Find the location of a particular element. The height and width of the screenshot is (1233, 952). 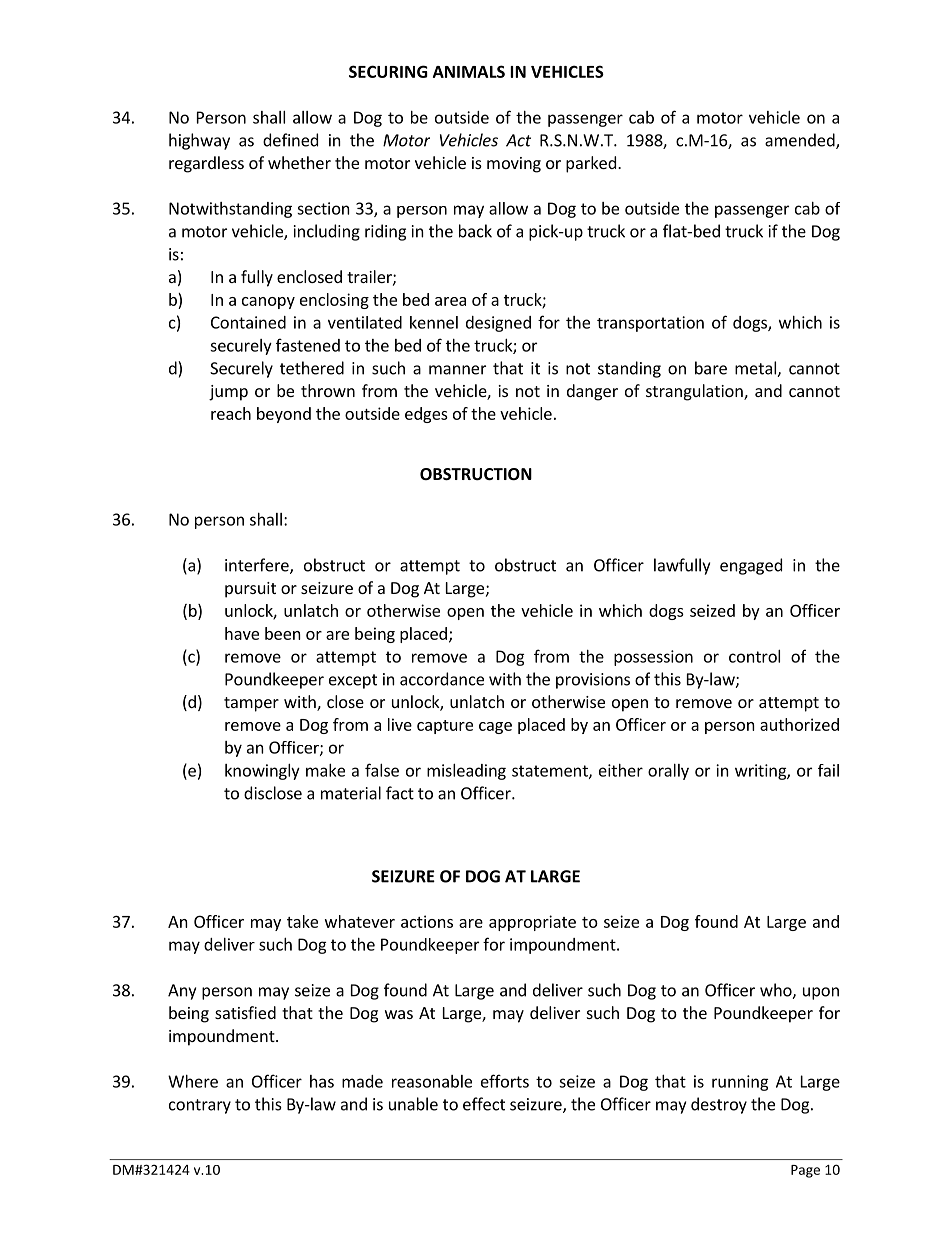

ANIMALS is located at coordinates (469, 71).
